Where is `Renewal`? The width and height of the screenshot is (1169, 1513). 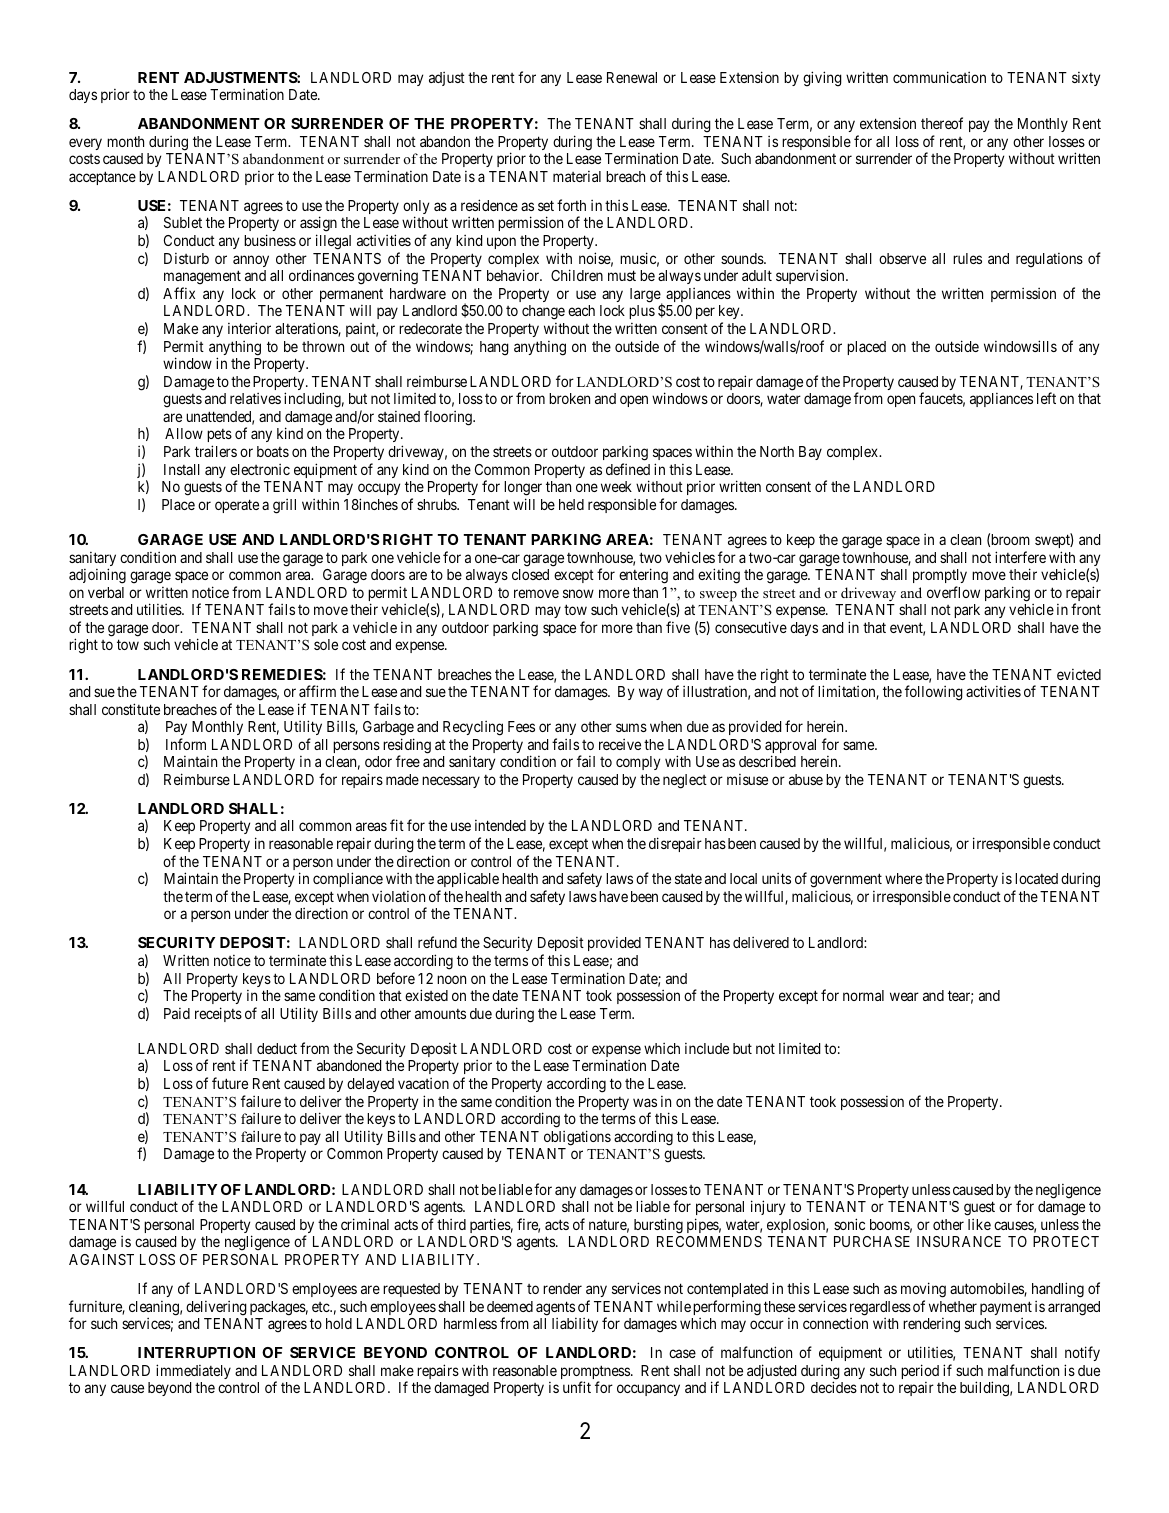 Renewal is located at coordinates (632, 77).
